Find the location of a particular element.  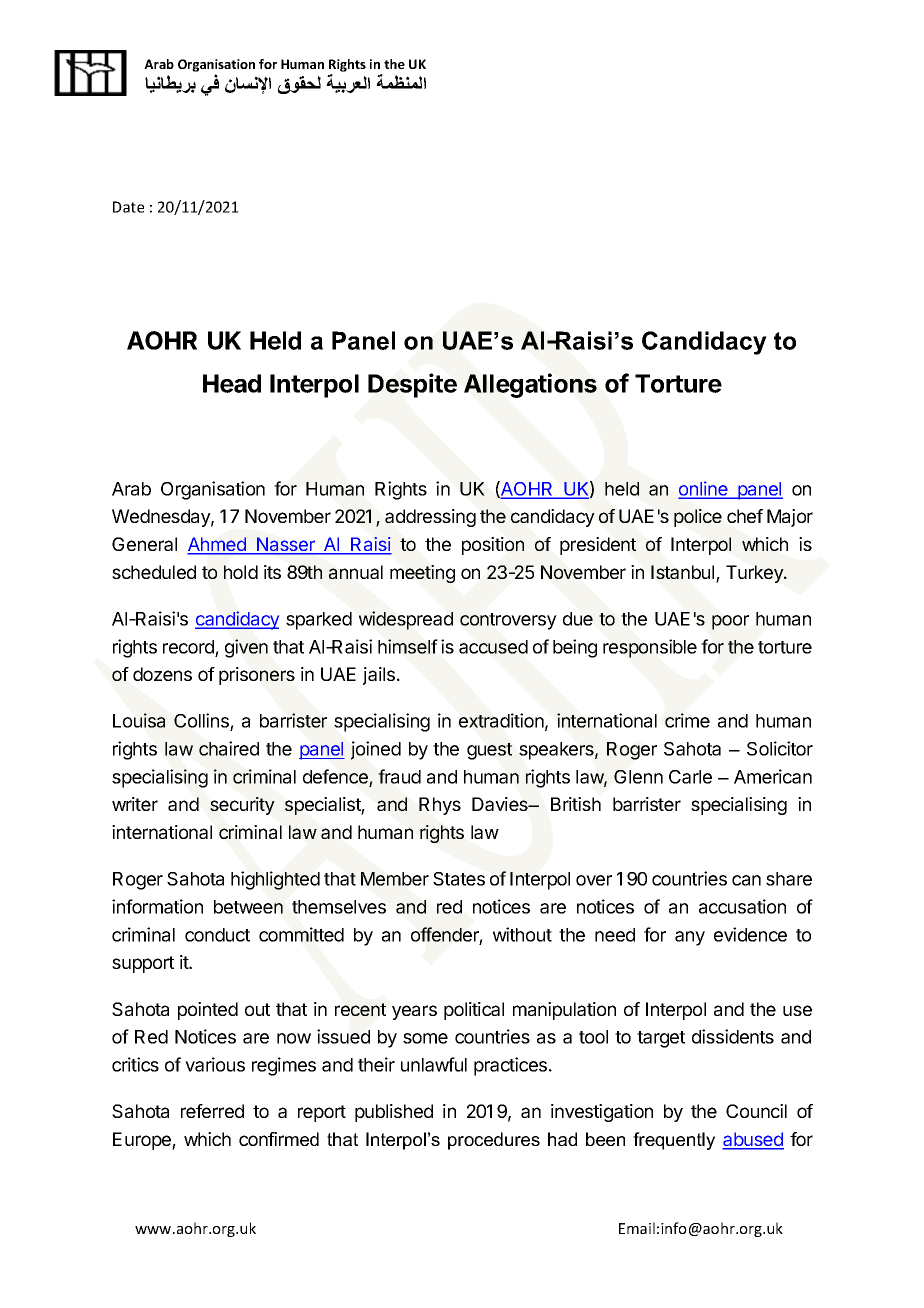

without is located at coordinates (522, 934).
